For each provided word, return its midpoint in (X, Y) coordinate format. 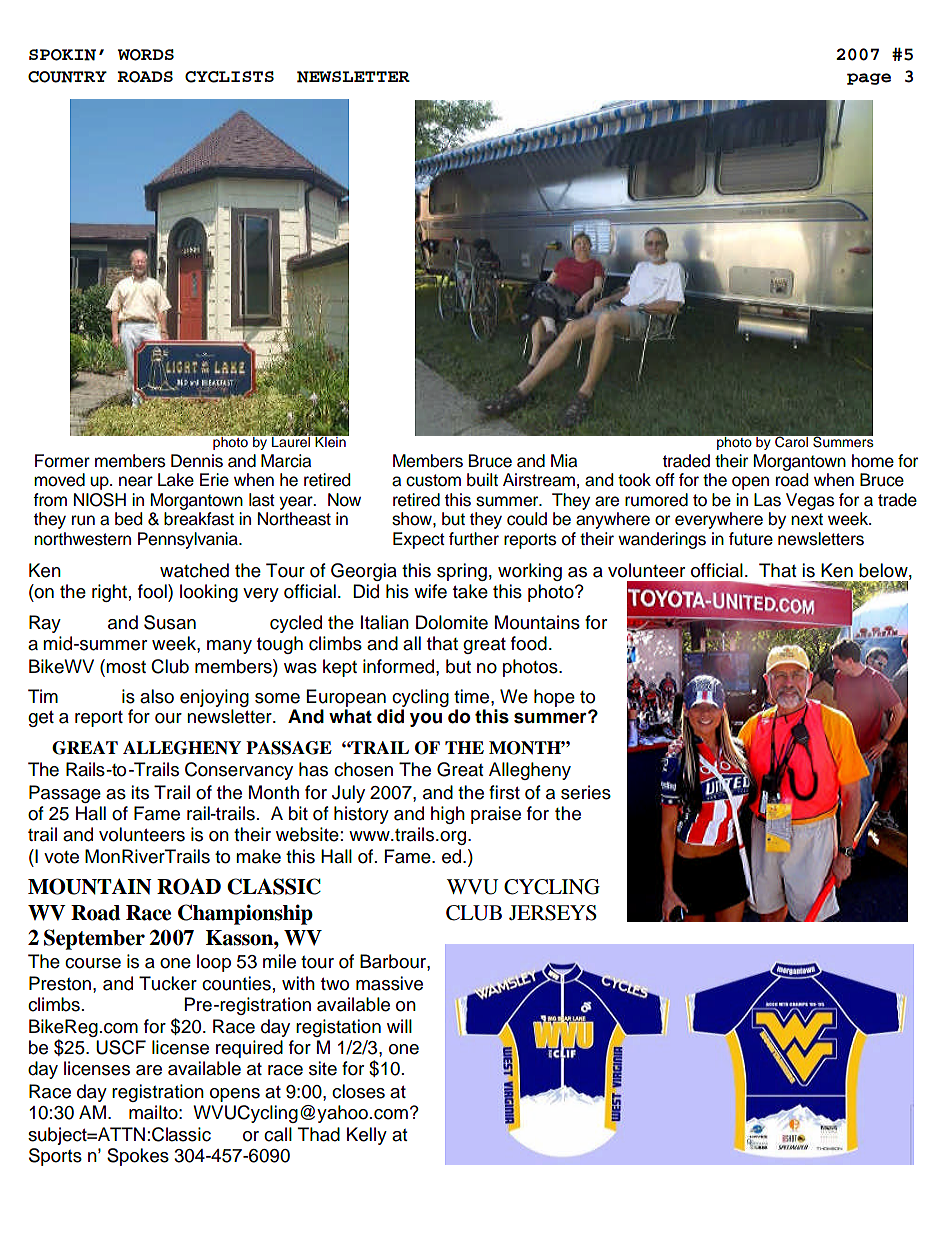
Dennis (197, 461)
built (482, 480)
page (869, 79)
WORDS (146, 55)
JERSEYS (553, 913)
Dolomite (452, 622)
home (873, 461)
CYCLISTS (229, 77)
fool (153, 591)
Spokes (138, 1157)
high (448, 815)
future (751, 539)
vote (61, 857)
